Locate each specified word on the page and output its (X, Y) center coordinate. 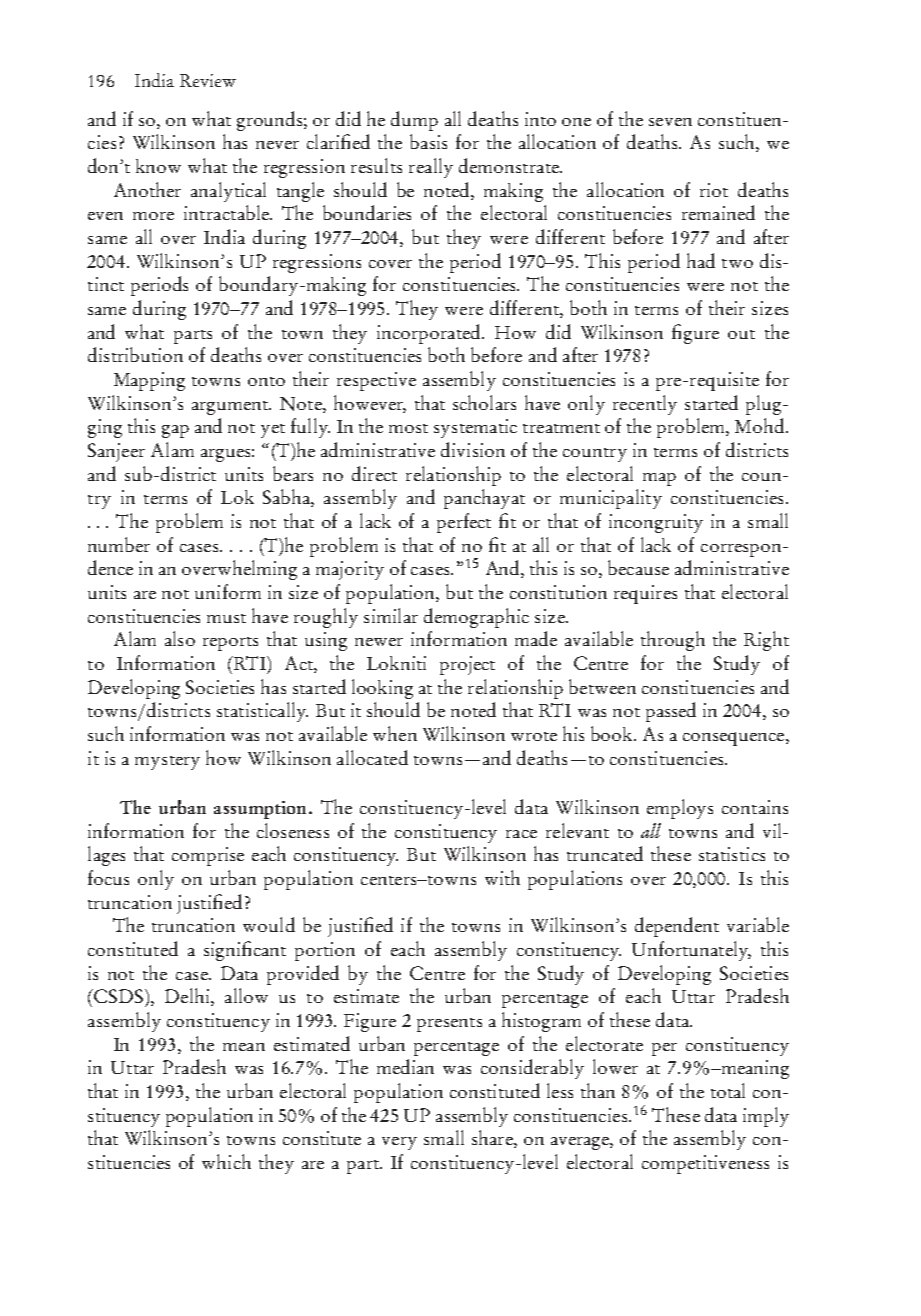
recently (645, 405)
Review (208, 80)
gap (175, 431)
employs (680, 809)
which (226, 1161)
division (473, 449)
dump (414, 121)
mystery (167, 763)
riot (714, 190)
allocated (372, 757)
